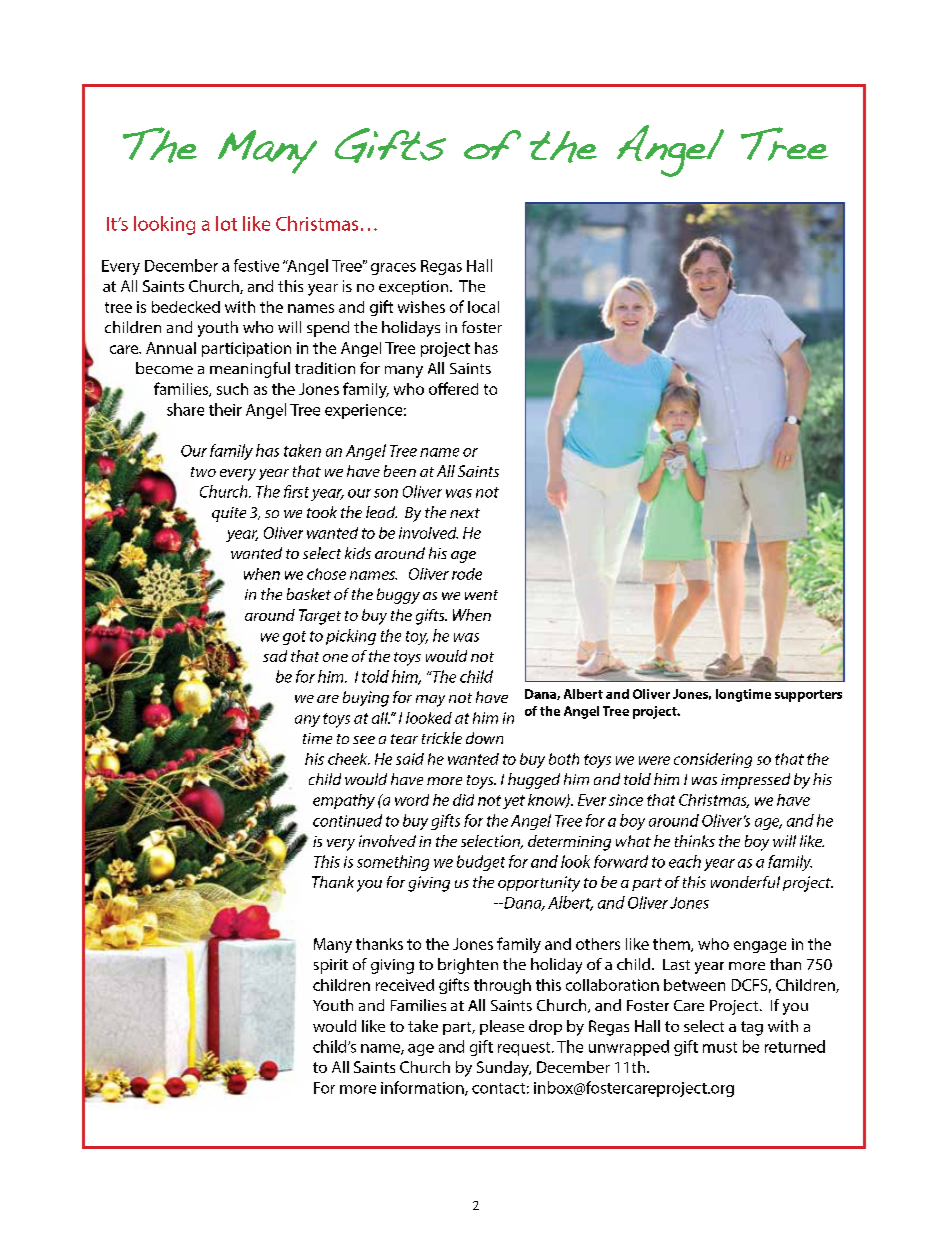  I want to click on Sunday, so click(504, 1069).
